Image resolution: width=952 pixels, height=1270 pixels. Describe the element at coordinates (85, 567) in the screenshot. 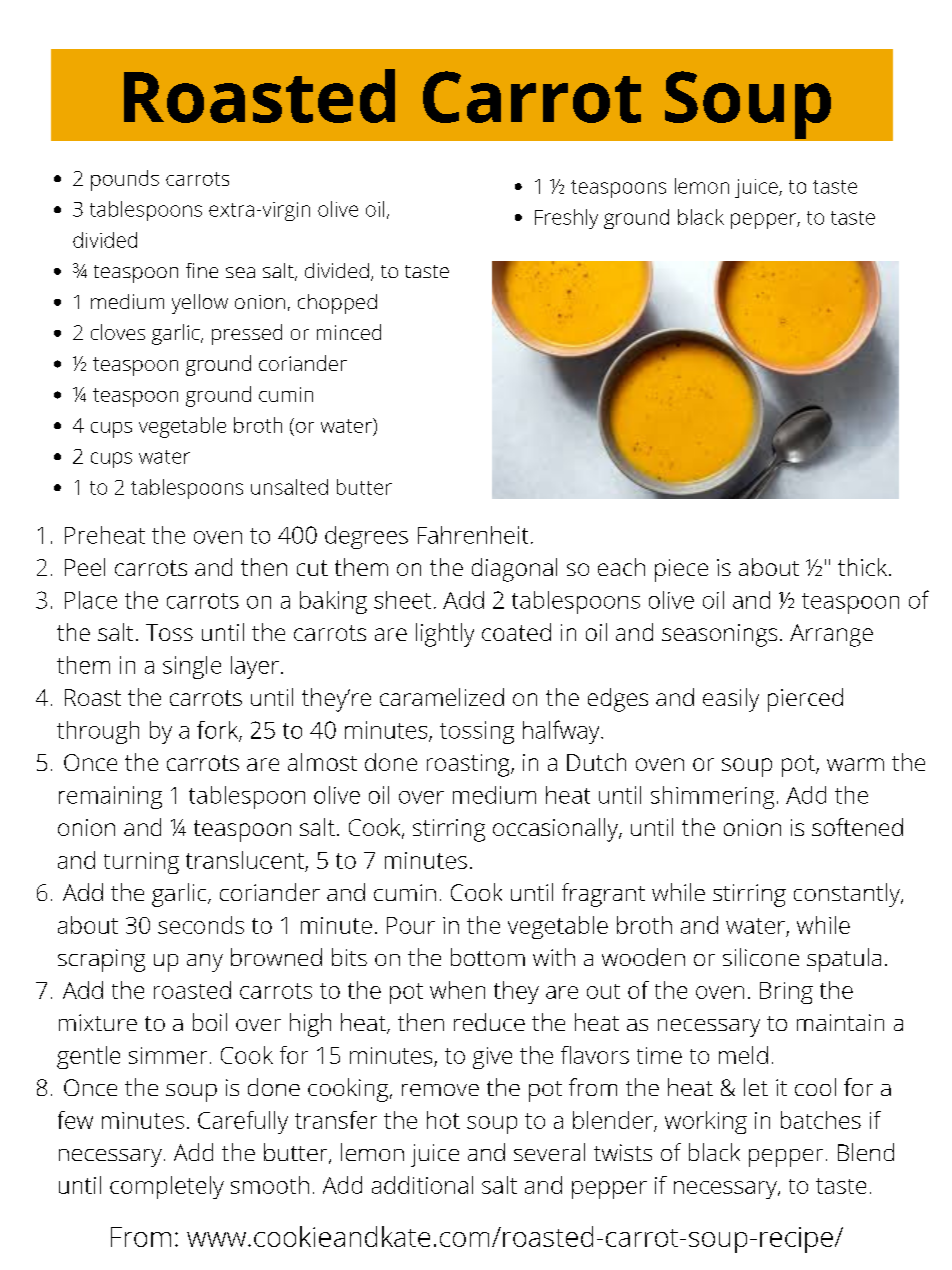

I see `Peel` at that location.
